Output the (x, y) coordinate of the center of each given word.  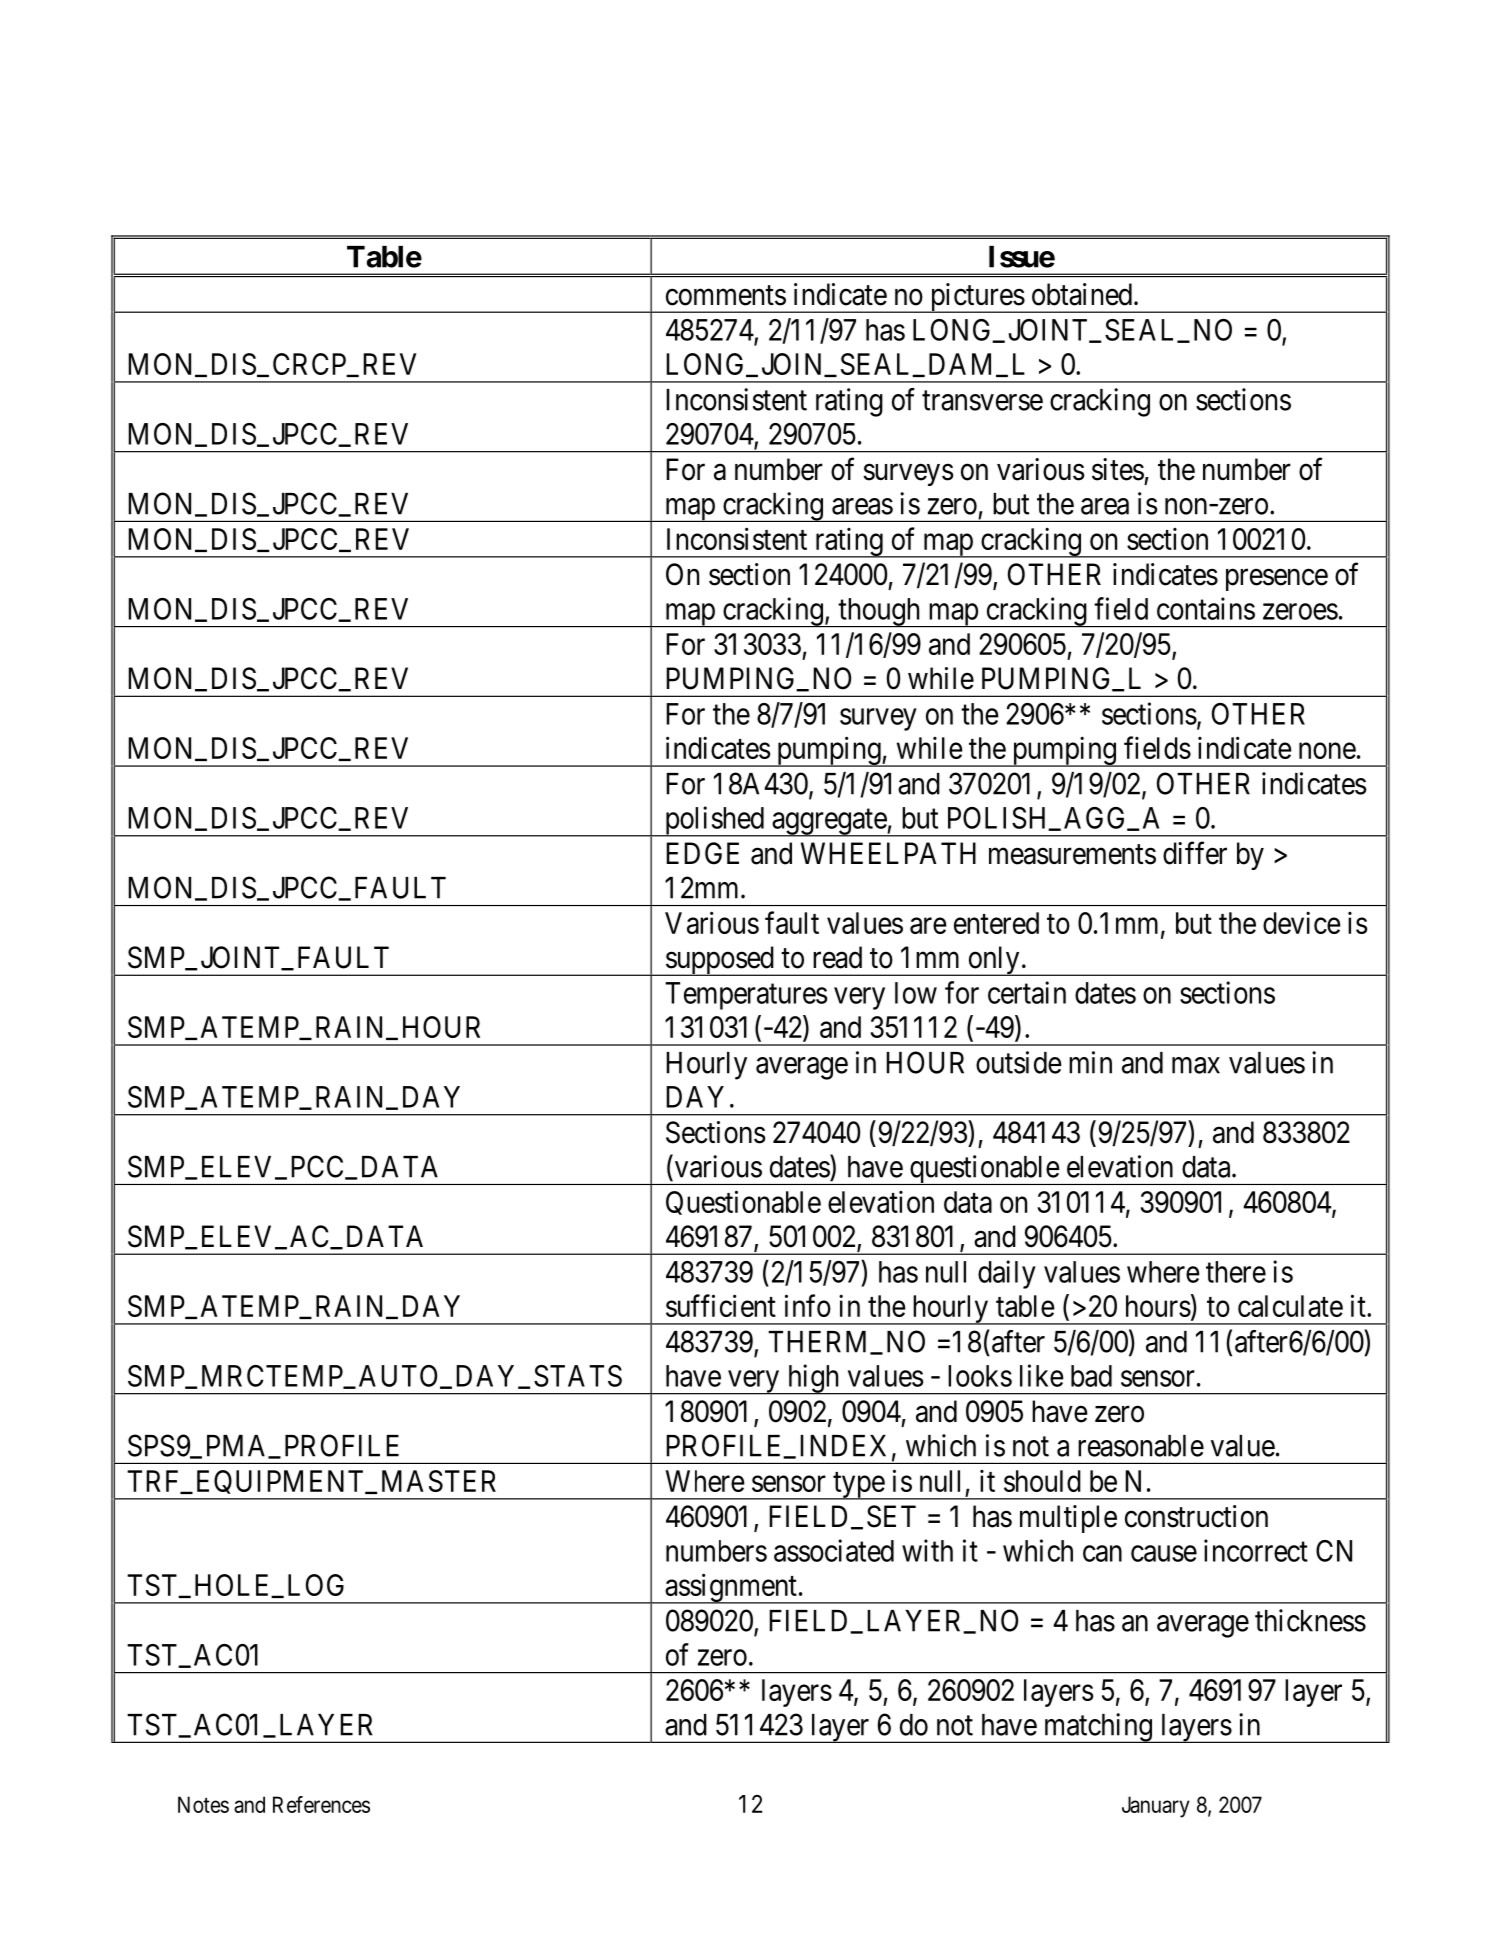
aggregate (829, 823)
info (808, 1305)
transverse (982, 401)
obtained (1083, 294)
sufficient (721, 1305)
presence (1277, 580)
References (321, 1804)
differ (1195, 853)
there (1236, 1272)
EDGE (702, 853)
